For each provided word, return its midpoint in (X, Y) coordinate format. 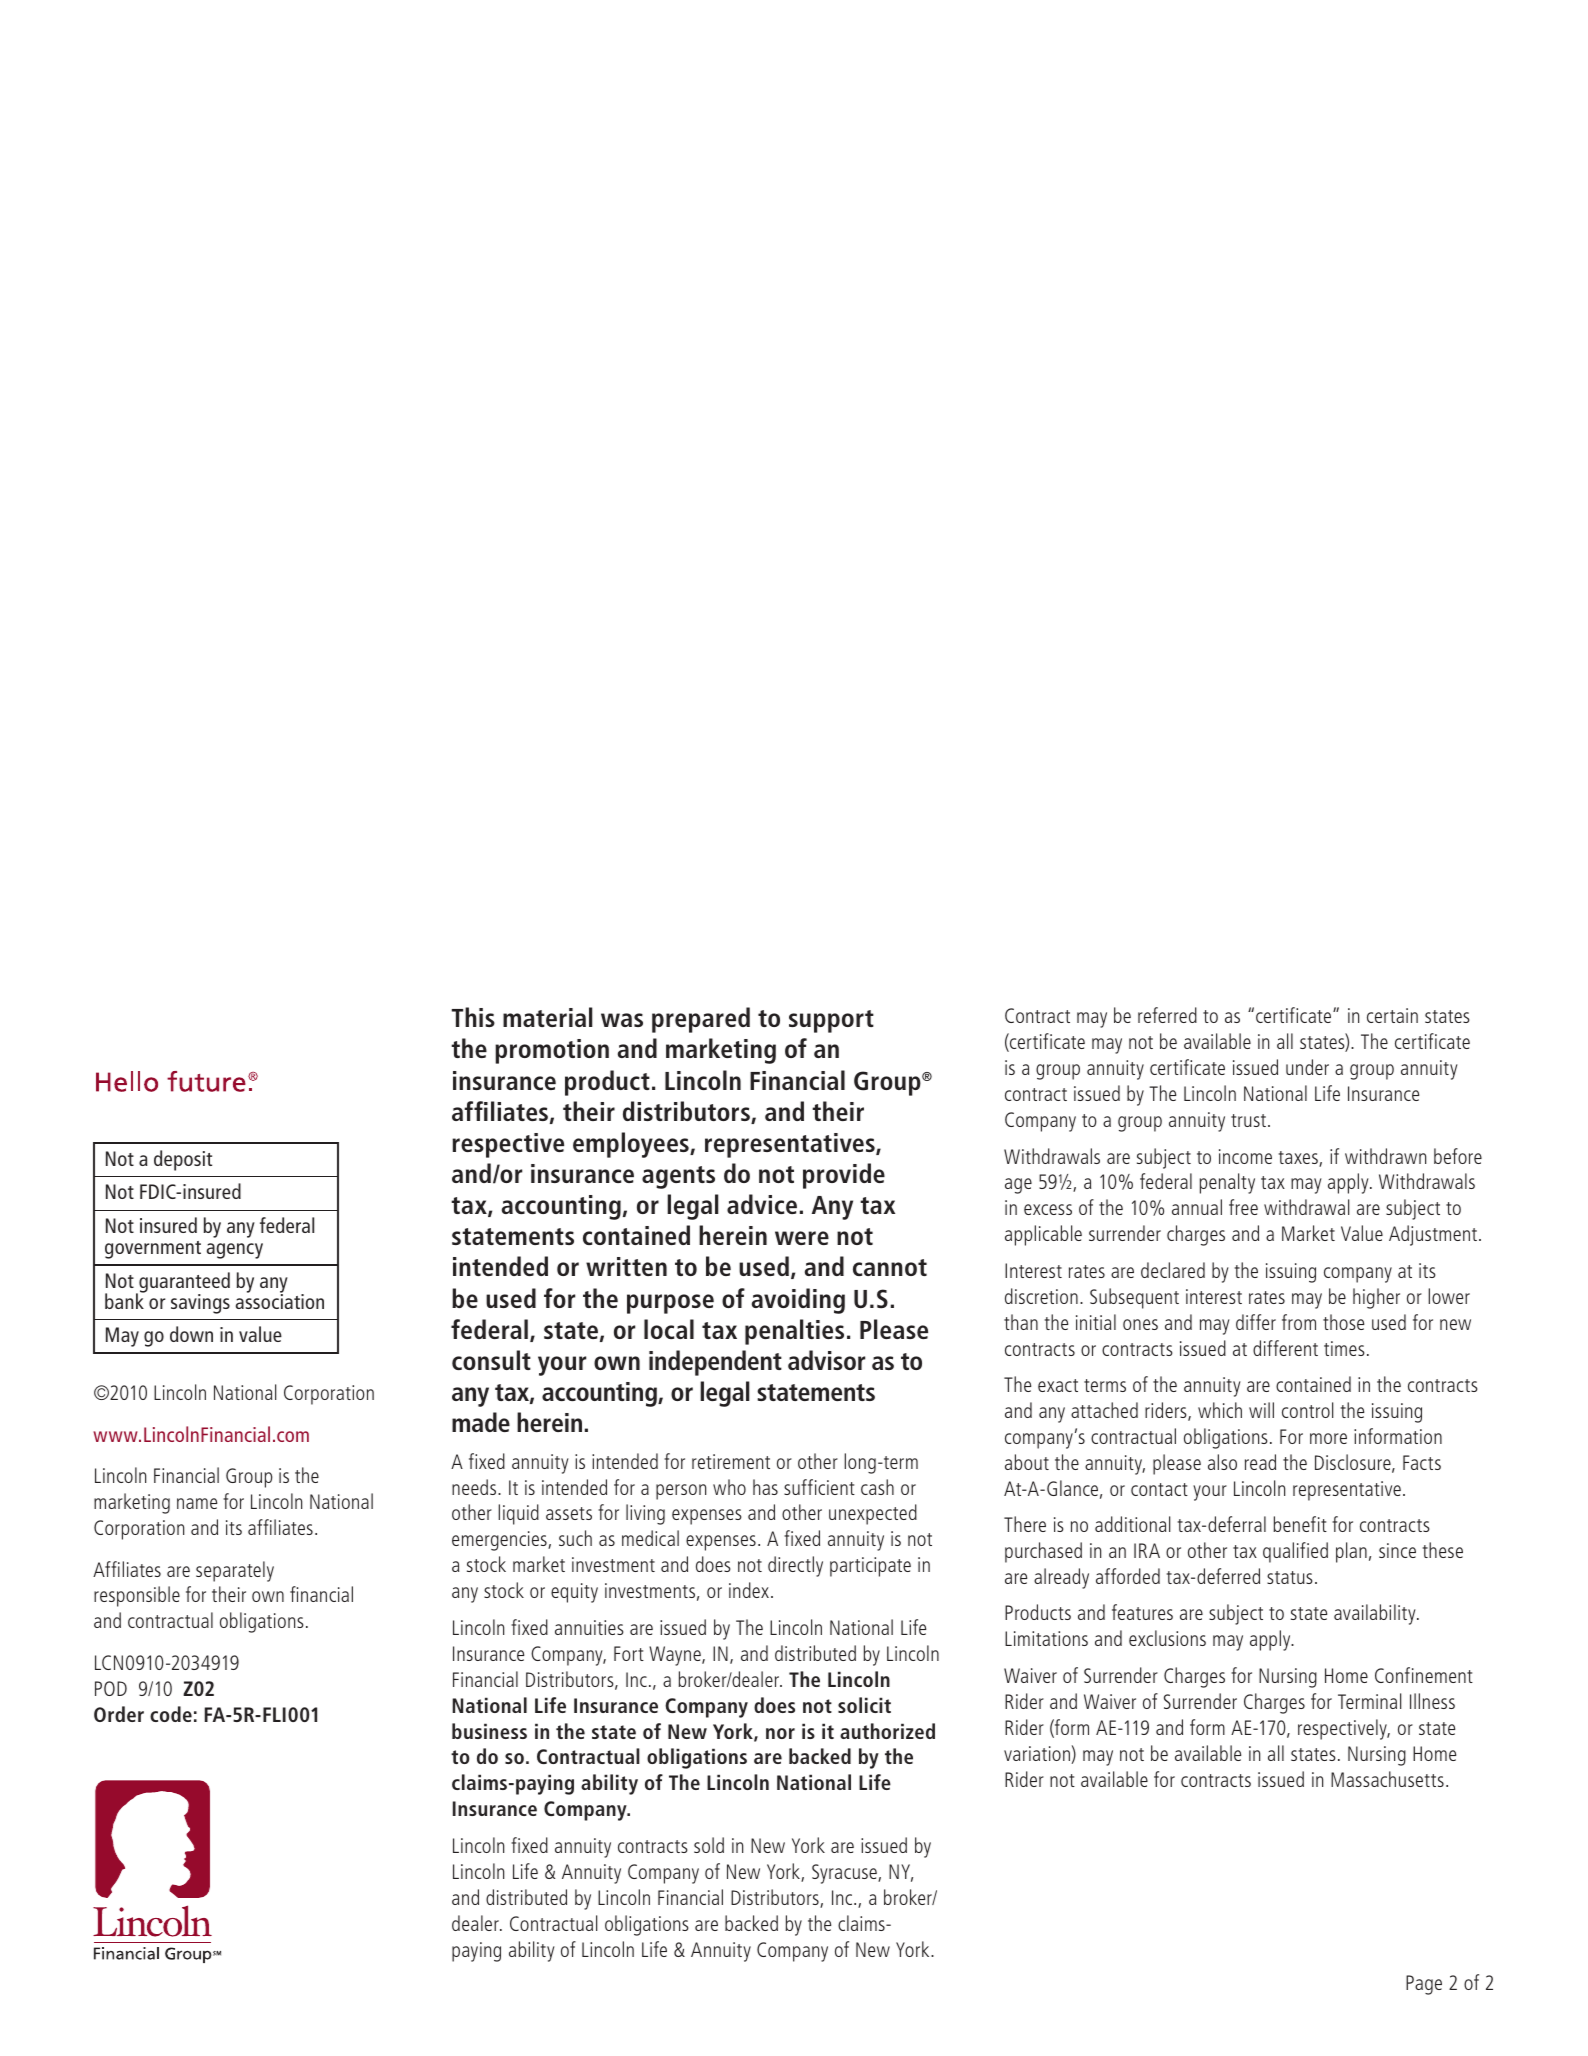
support (831, 1021)
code (171, 1714)
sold (709, 1845)
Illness (1432, 1701)
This (473, 1017)
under (1307, 1067)
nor (780, 1733)
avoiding (798, 1301)
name (197, 1503)
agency (235, 1251)
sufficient (819, 1487)
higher (1376, 1298)
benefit (1300, 1524)
